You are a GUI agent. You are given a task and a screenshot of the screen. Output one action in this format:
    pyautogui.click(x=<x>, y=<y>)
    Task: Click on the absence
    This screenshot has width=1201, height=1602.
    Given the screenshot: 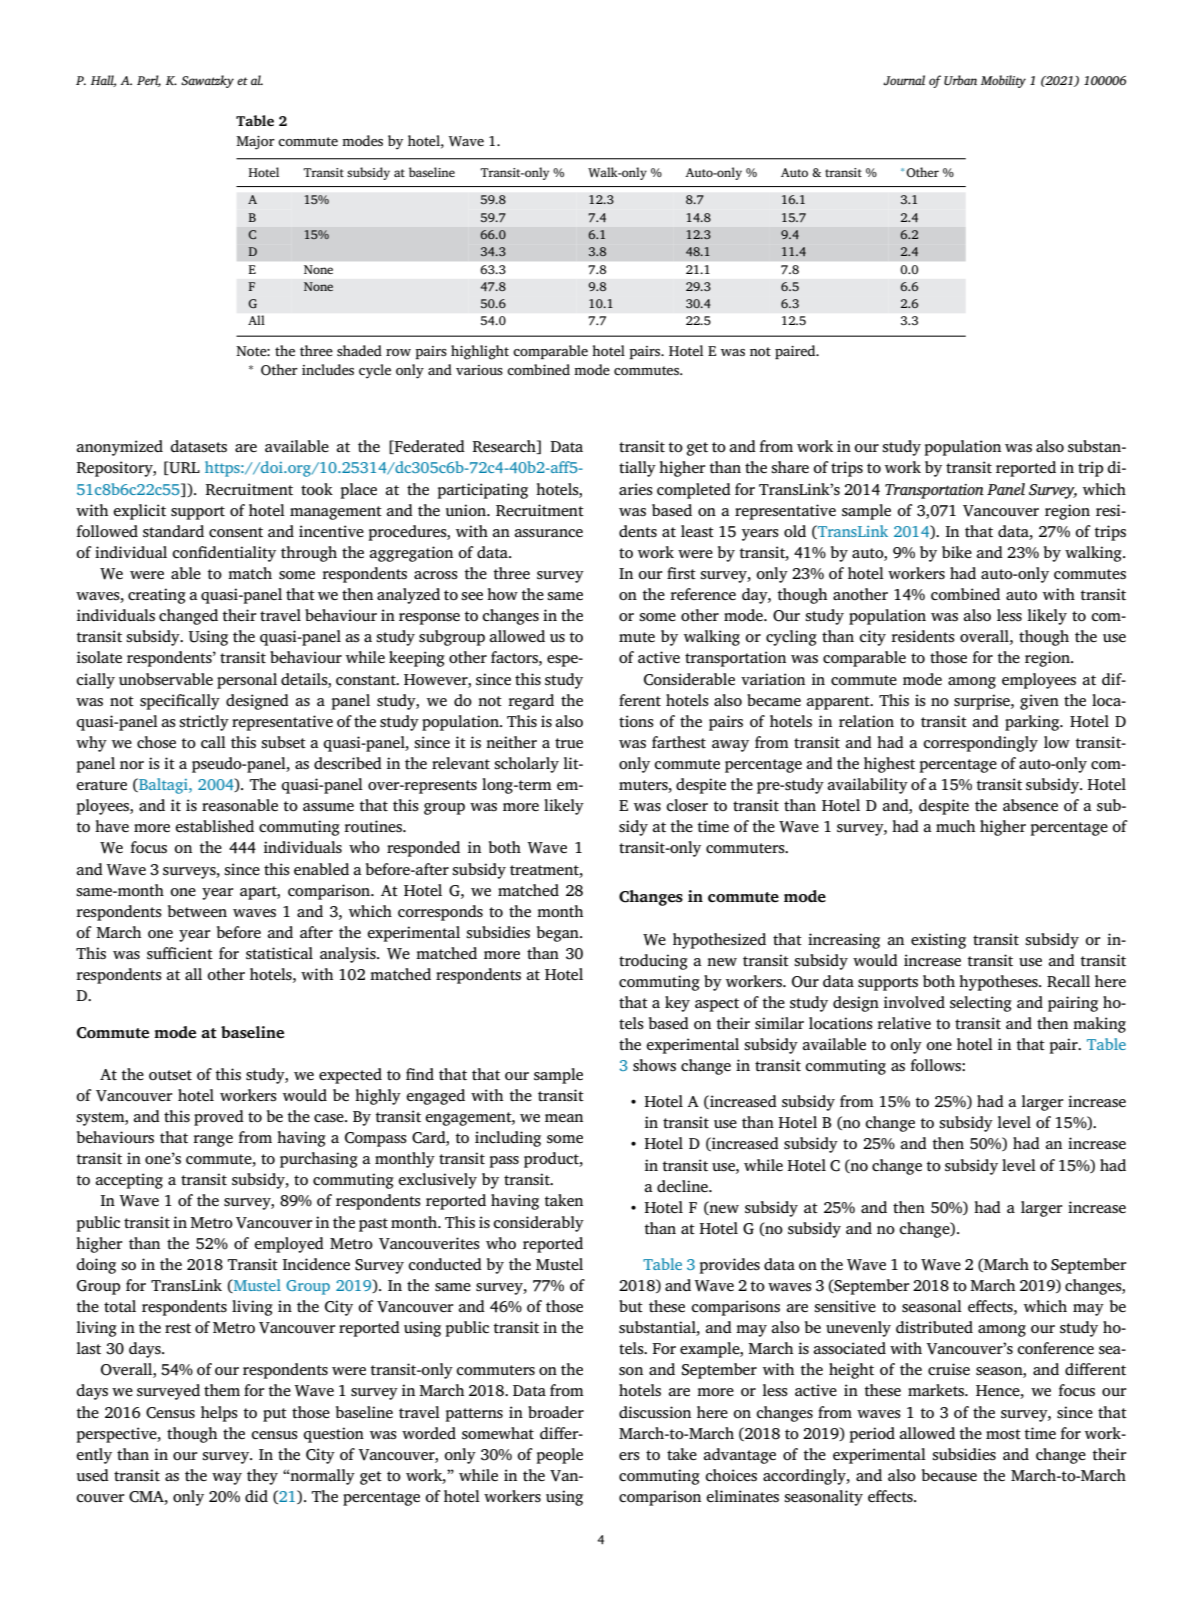 What is the action you would take?
    pyautogui.click(x=1030, y=805)
